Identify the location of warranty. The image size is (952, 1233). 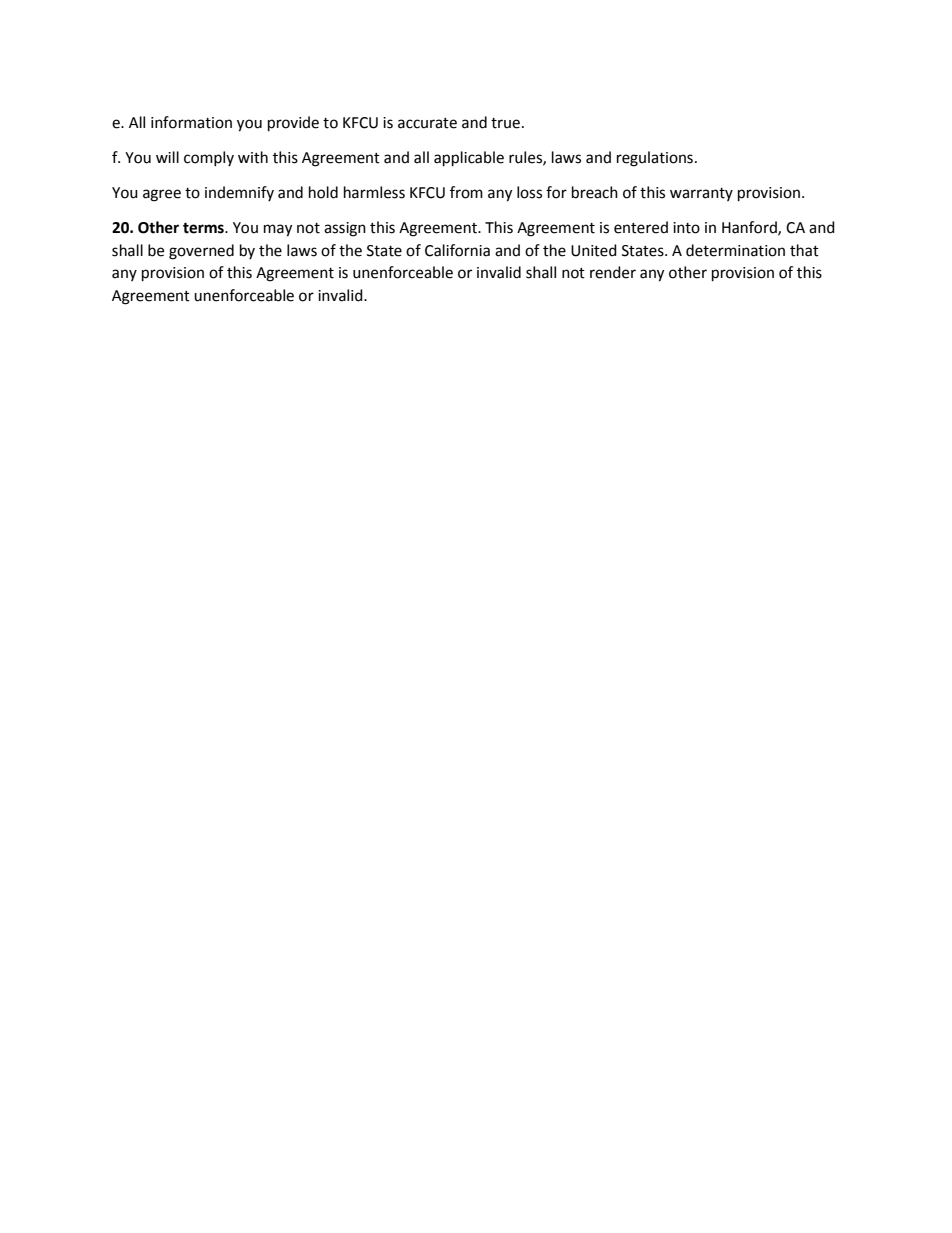
(701, 194).
